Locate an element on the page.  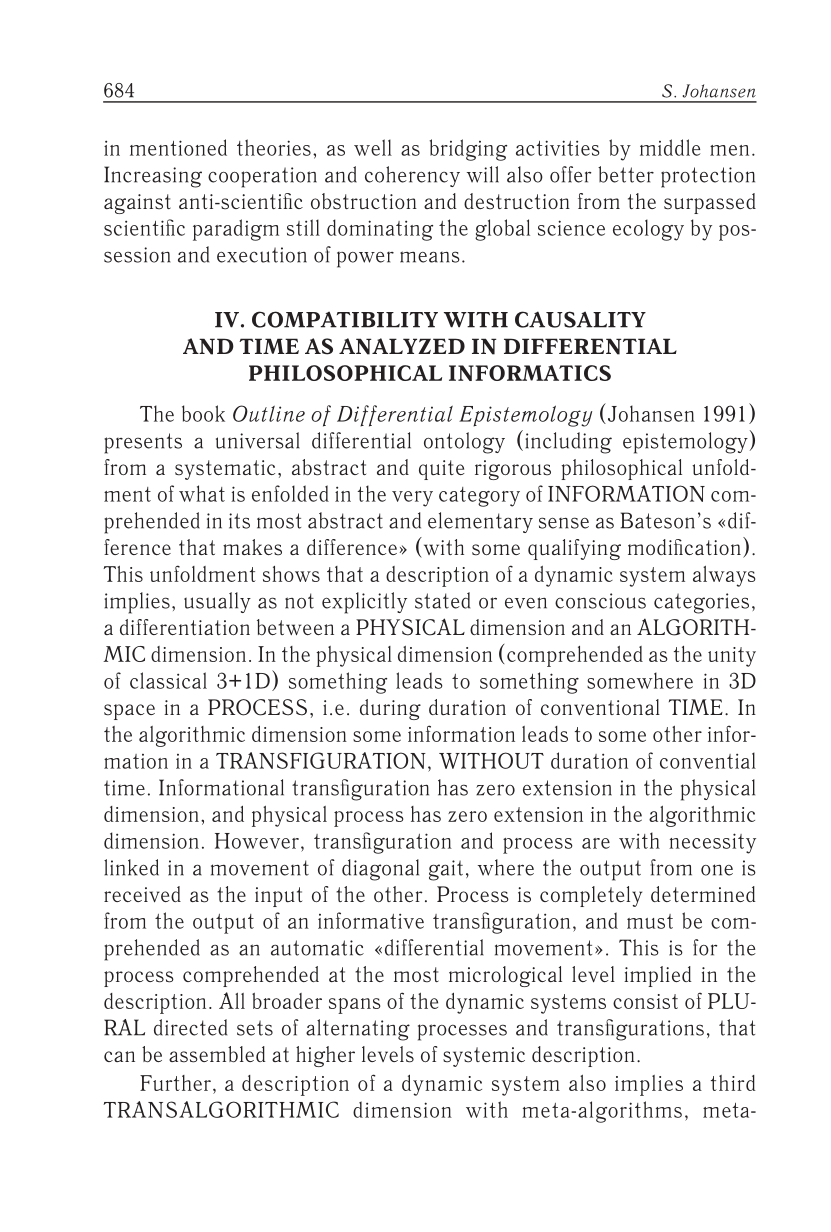
book is located at coordinates (203, 413).
